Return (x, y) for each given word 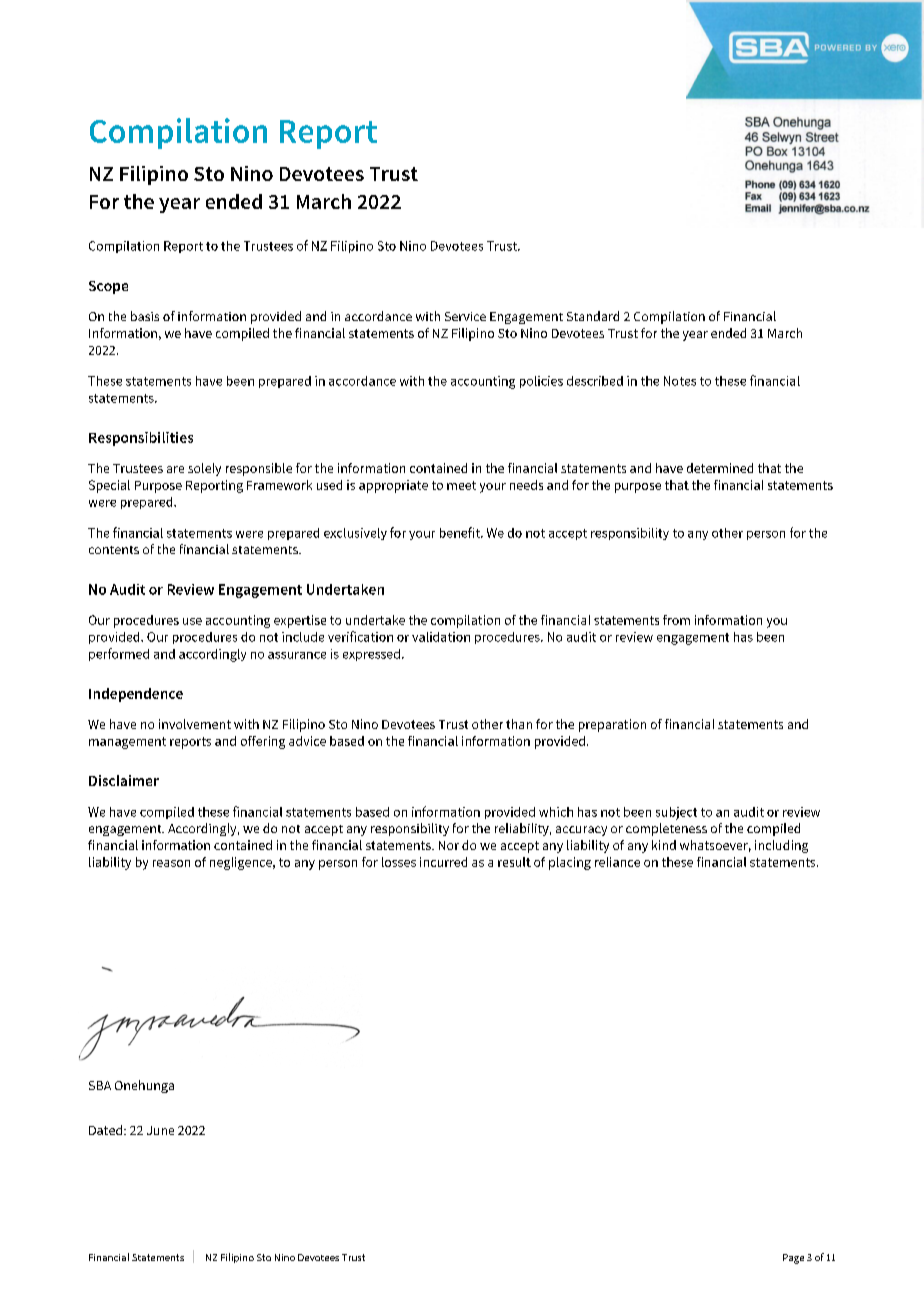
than (519, 724)
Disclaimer (124, 780)
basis (145, 316)
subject (676, 813)
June (160, 1130)
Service (465, 316)
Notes (680, 381)
